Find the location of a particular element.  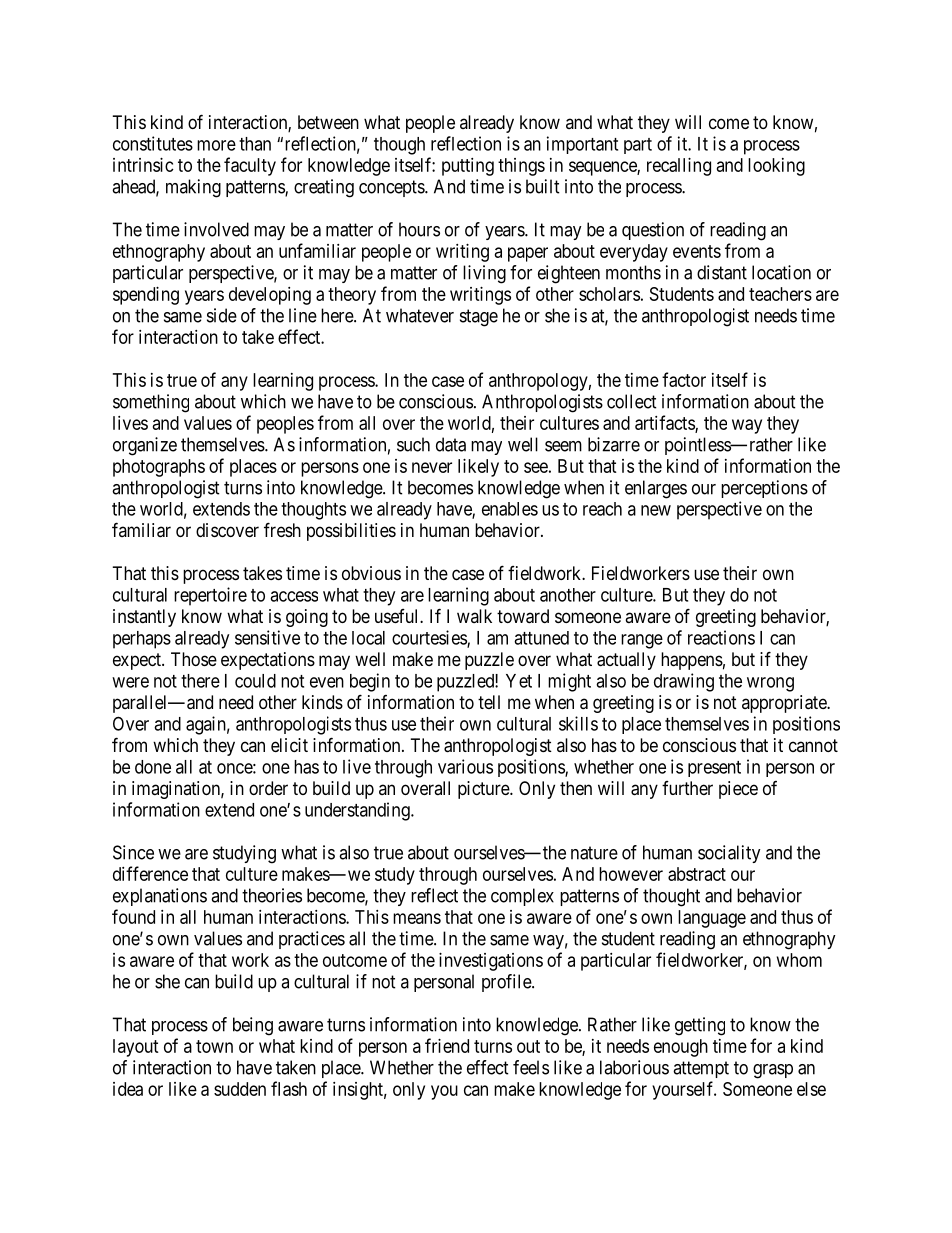

putting is located at coordinates (468, 167).
